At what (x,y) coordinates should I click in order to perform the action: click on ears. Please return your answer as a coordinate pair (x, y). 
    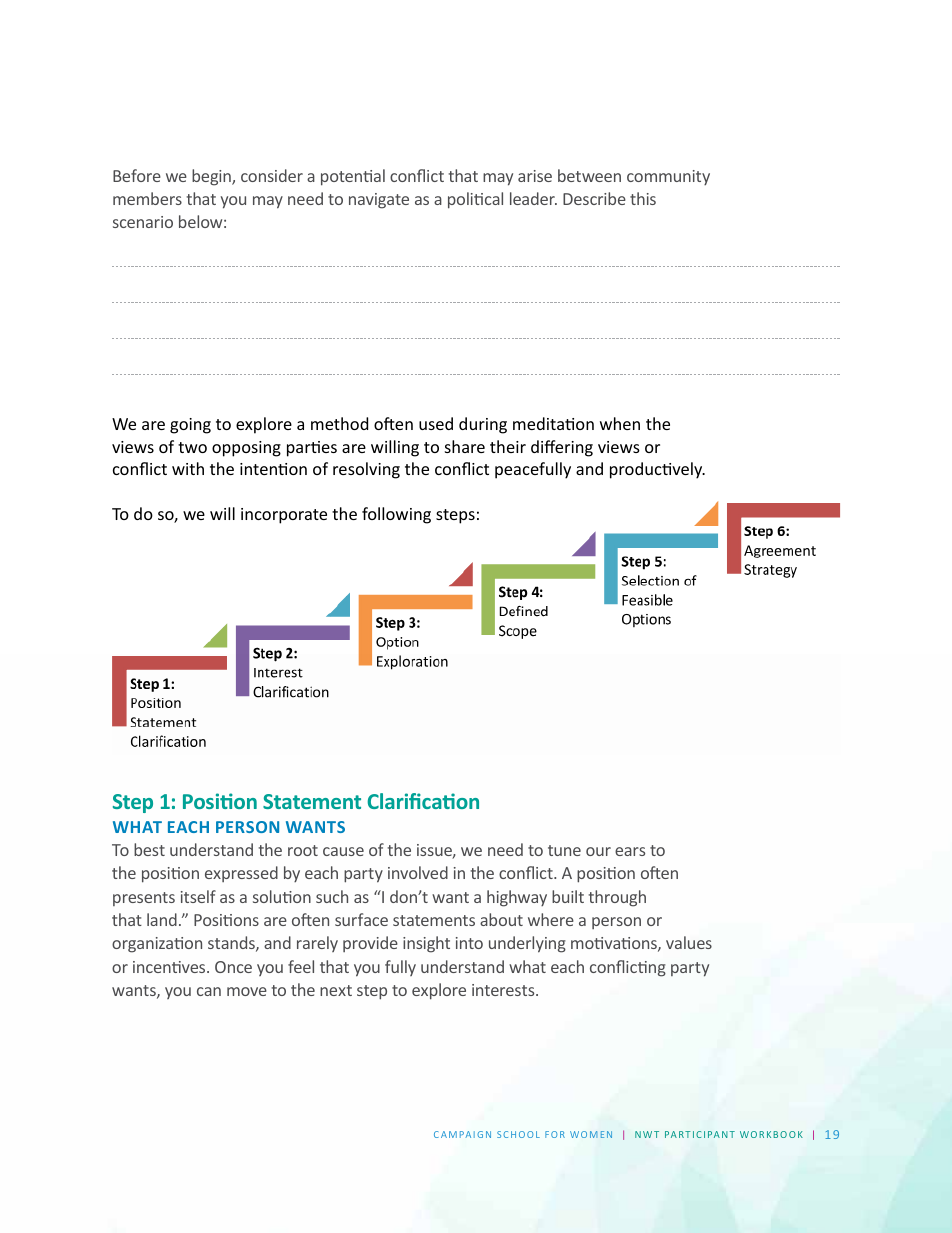
    Looking at the image, I should click on (630, 851).
